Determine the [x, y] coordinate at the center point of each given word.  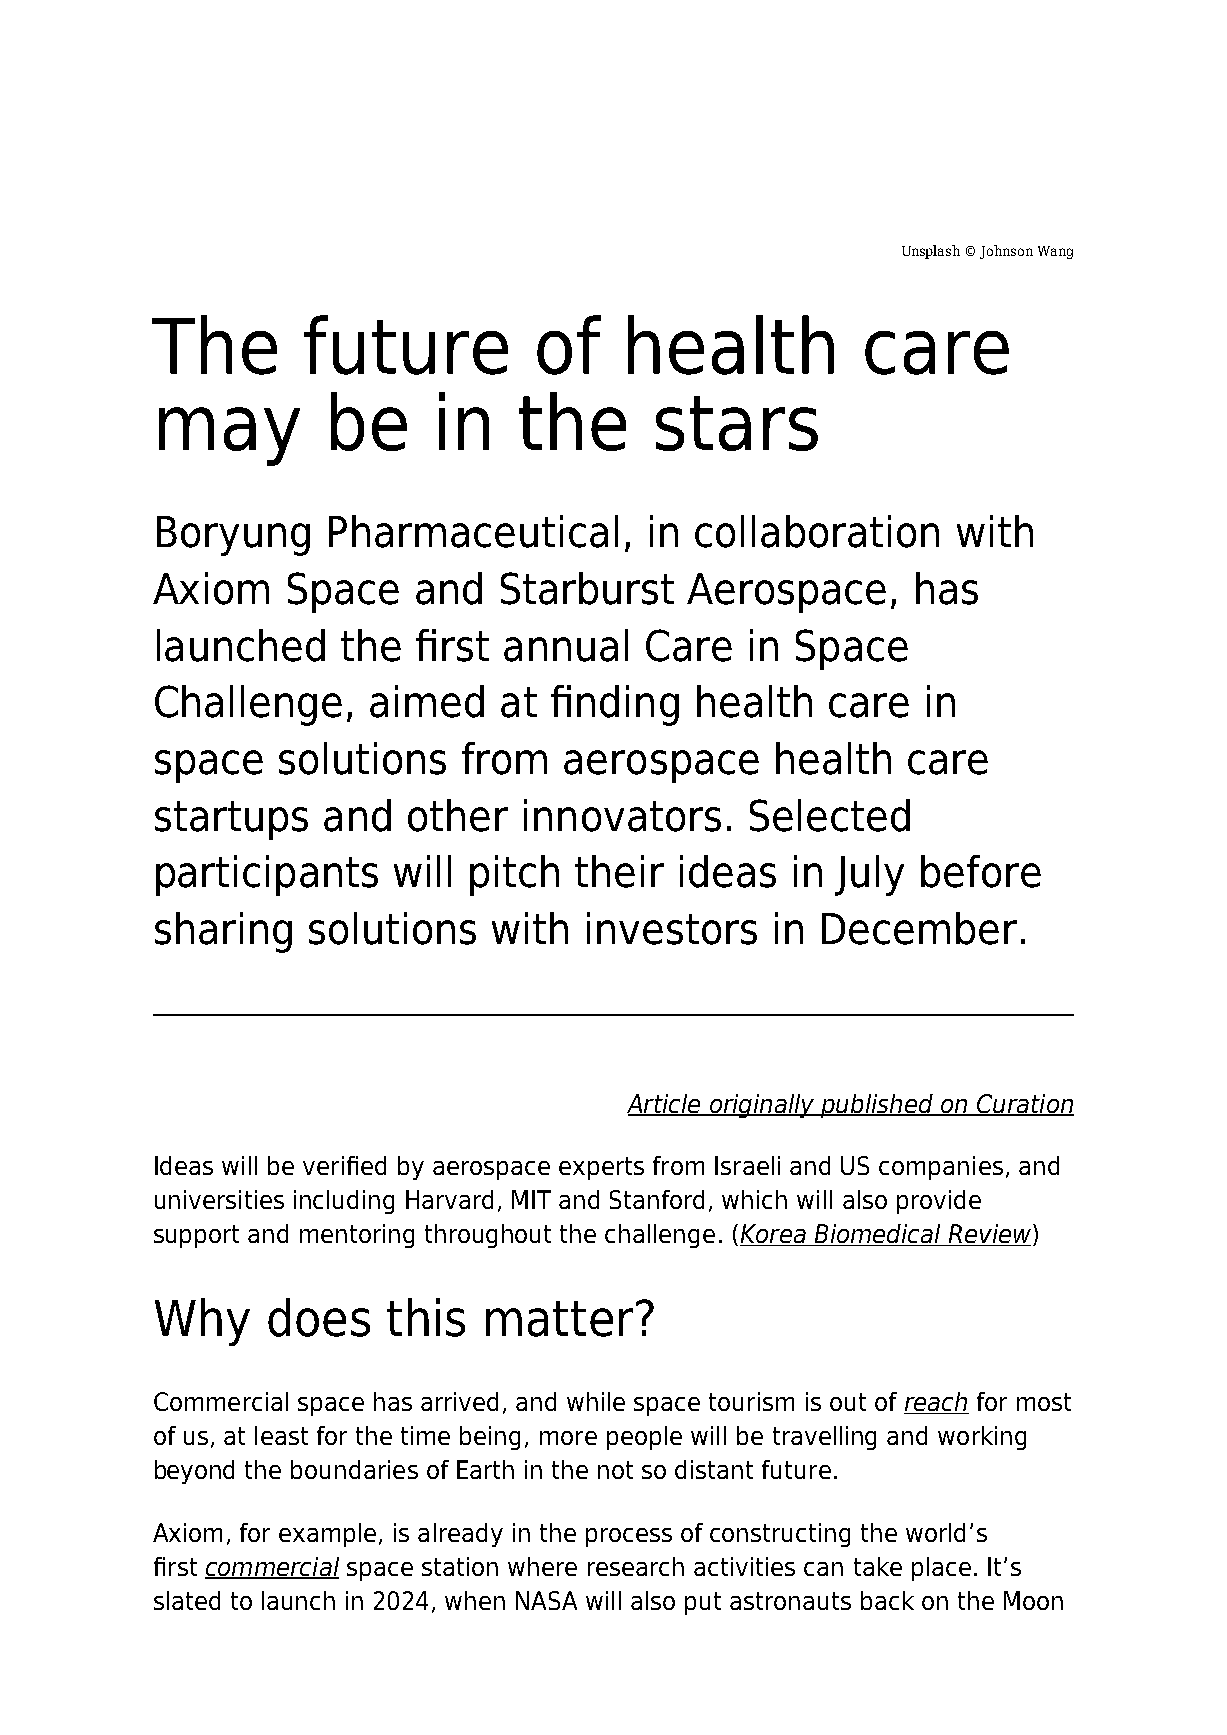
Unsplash [931, 252]
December [919, 928]
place [941, 1569]
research [636, 1566]
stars [737, 423]
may [229, 436]
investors [672, 928]
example [327, 1535]
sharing [223, 932]
